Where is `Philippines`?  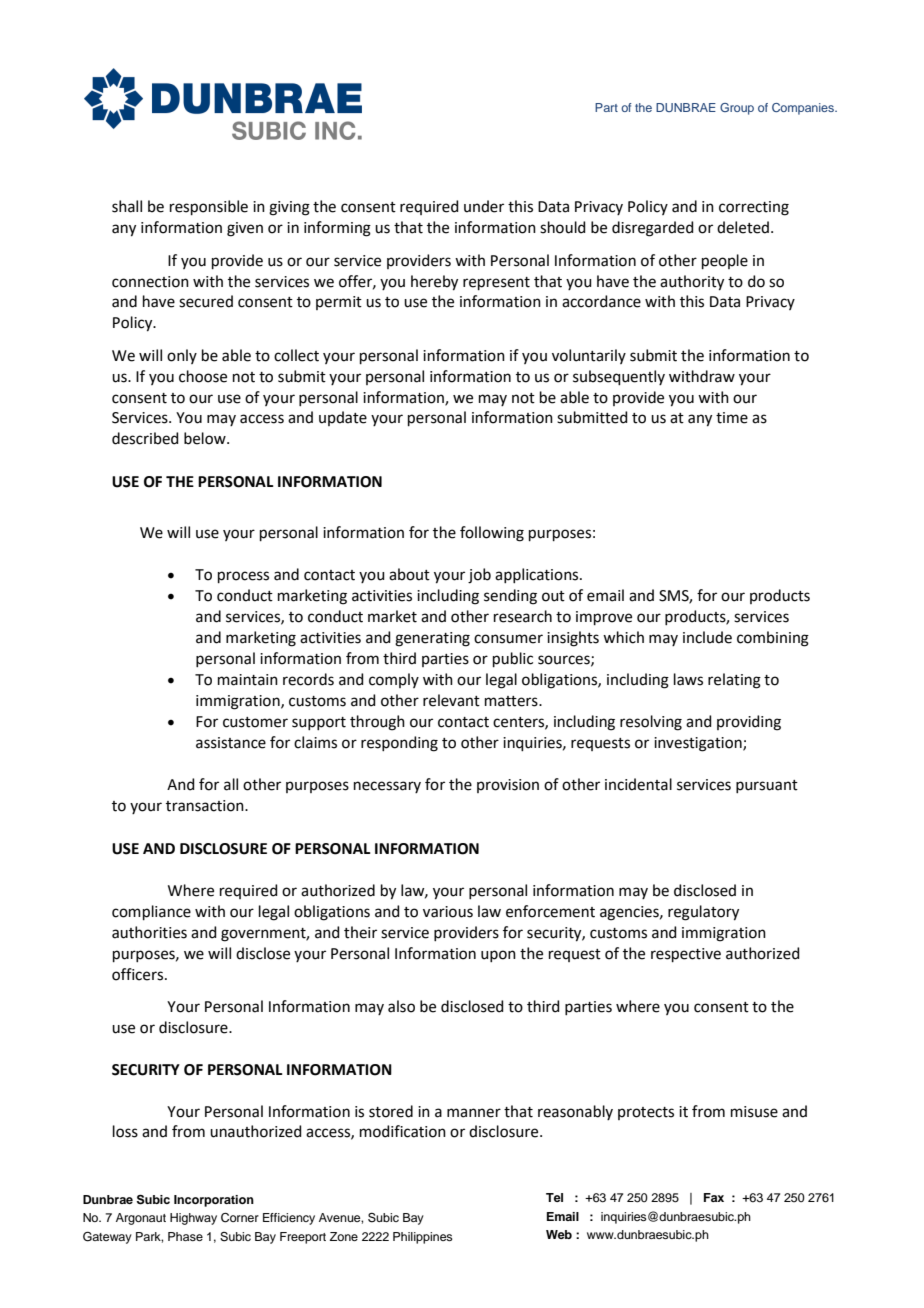
Philippines is located at coordinates (423, 1238).
